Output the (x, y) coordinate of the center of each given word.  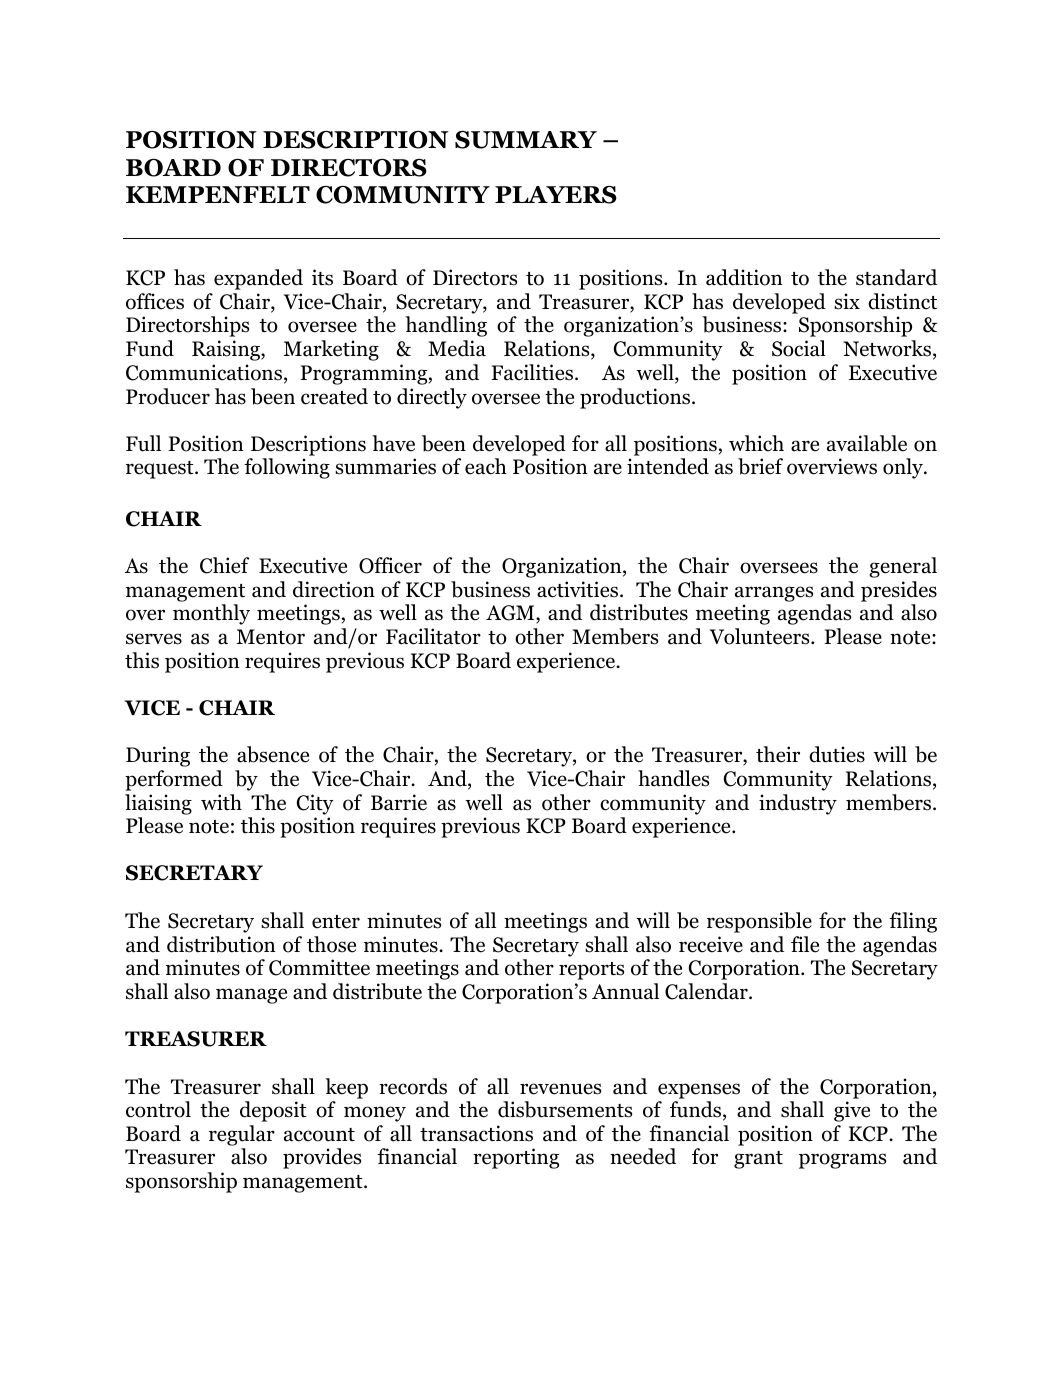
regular (242, 1135)
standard (896, 277)
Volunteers (761, 636)
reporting (516, 1158)
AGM (511, 614)
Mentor (271, 637)
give (852, 1111)
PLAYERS (556, 195)
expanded (258, 279)
